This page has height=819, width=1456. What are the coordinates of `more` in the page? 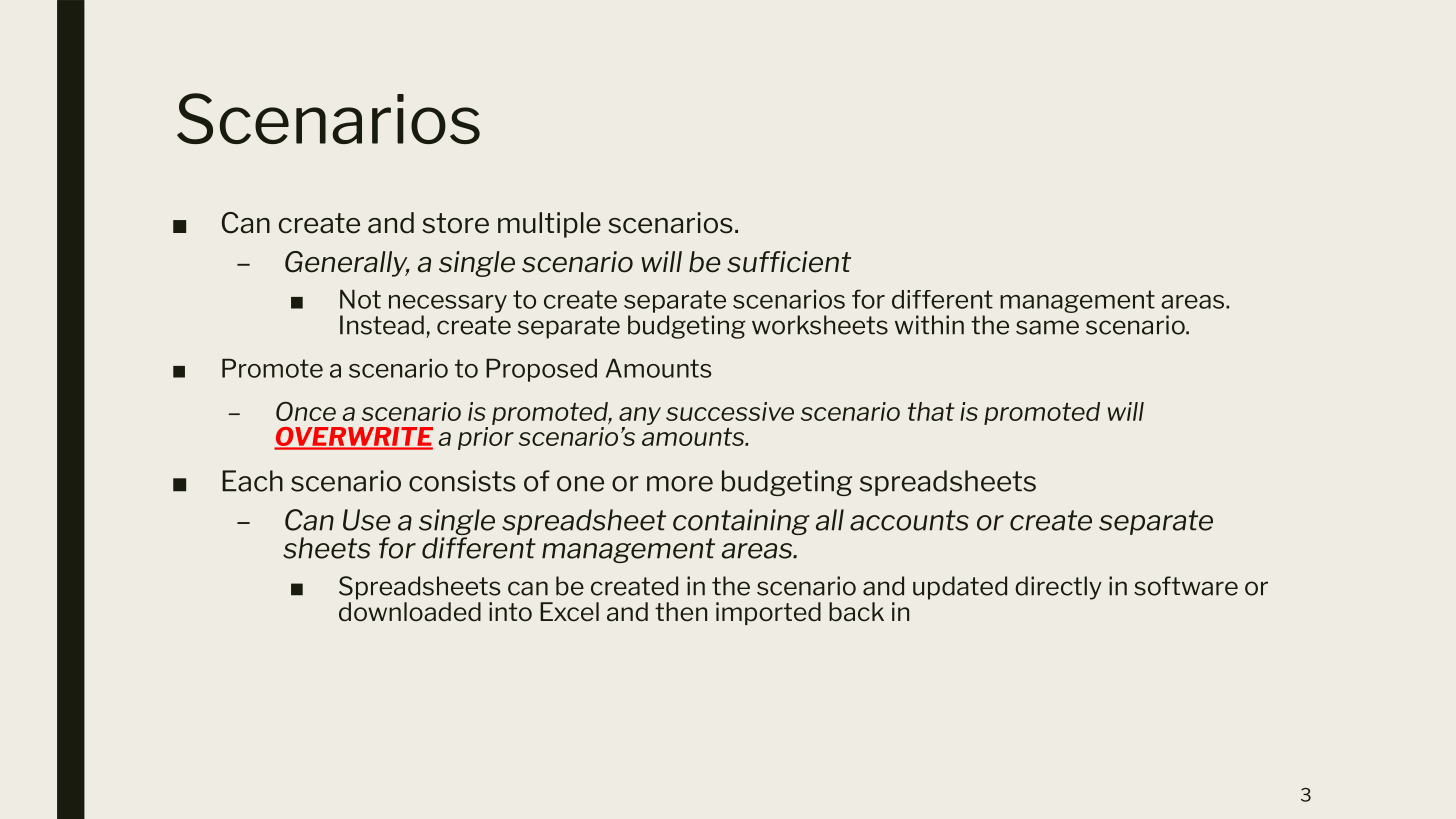 It's located at (680, 484).
